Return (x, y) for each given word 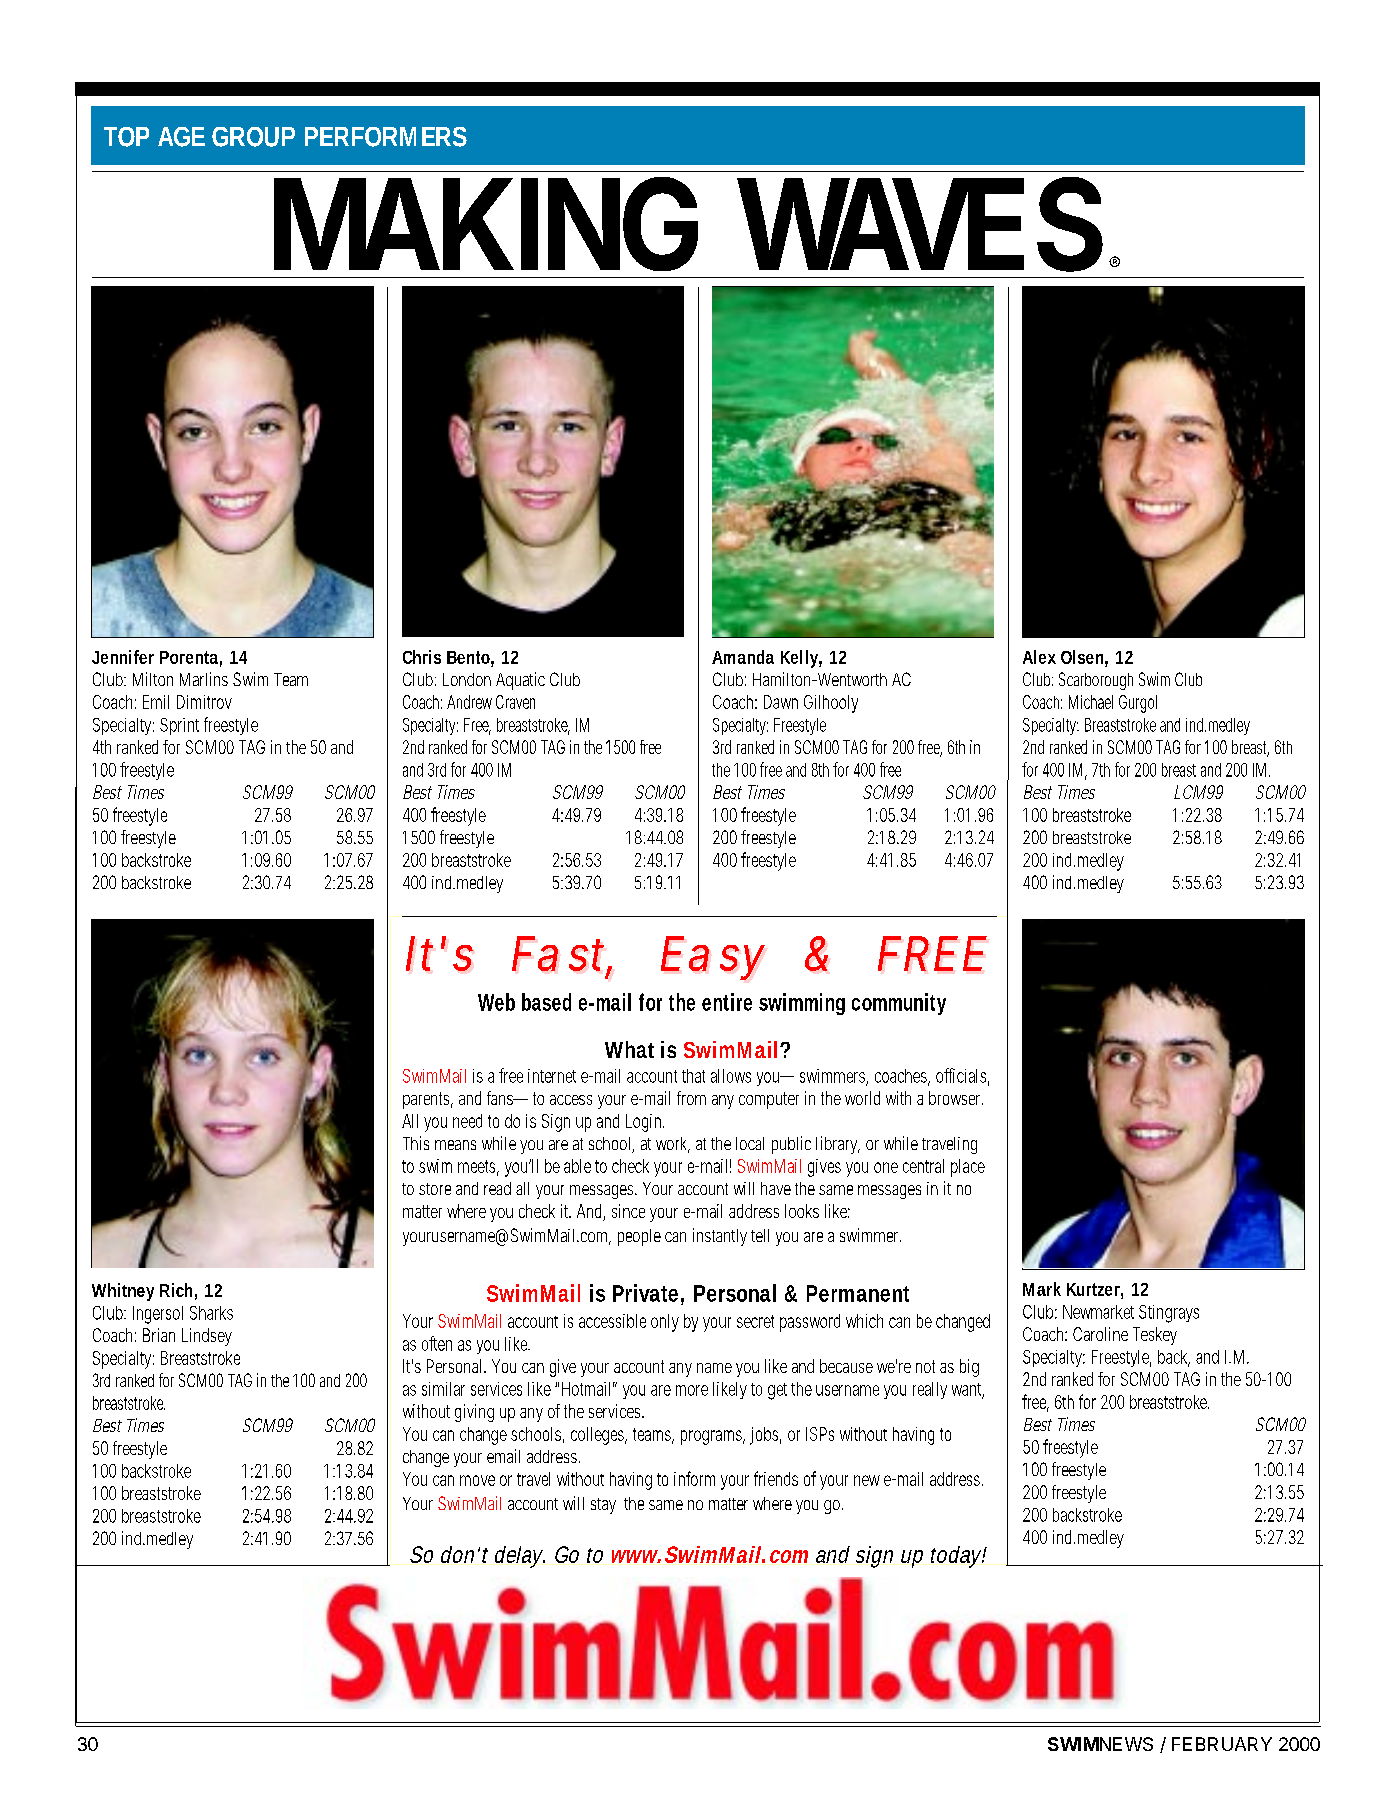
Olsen (1082, 657)
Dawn (781, 702)
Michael (1091, 702)
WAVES (920, 224)
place (968, 1168)
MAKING (486, 224)
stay (603, 1506)
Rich (176, 1290)
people (639, 1237)
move (477, 1480)
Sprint (179, 726)
